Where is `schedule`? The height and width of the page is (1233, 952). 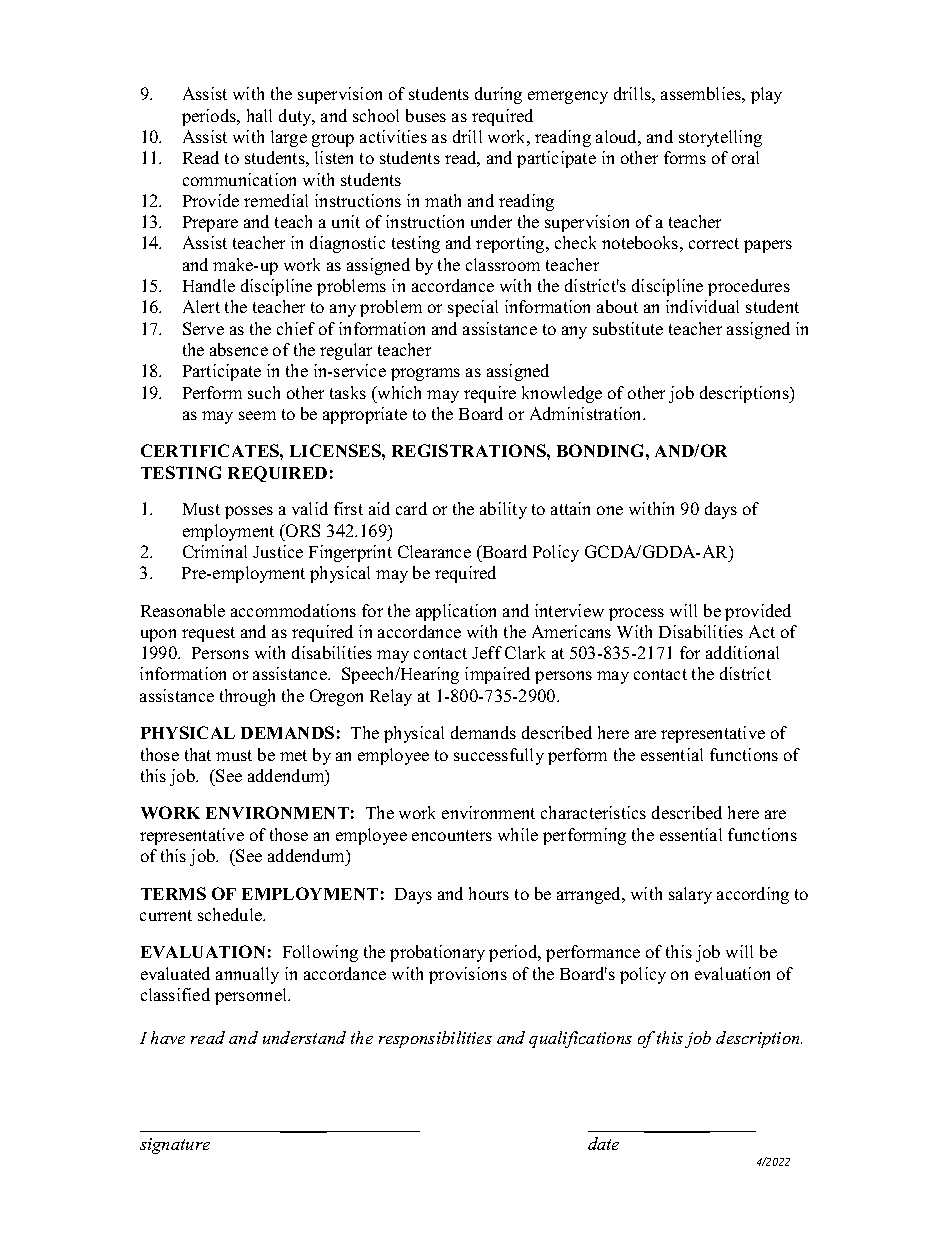
schedule is located at coordinates (231, 914).
